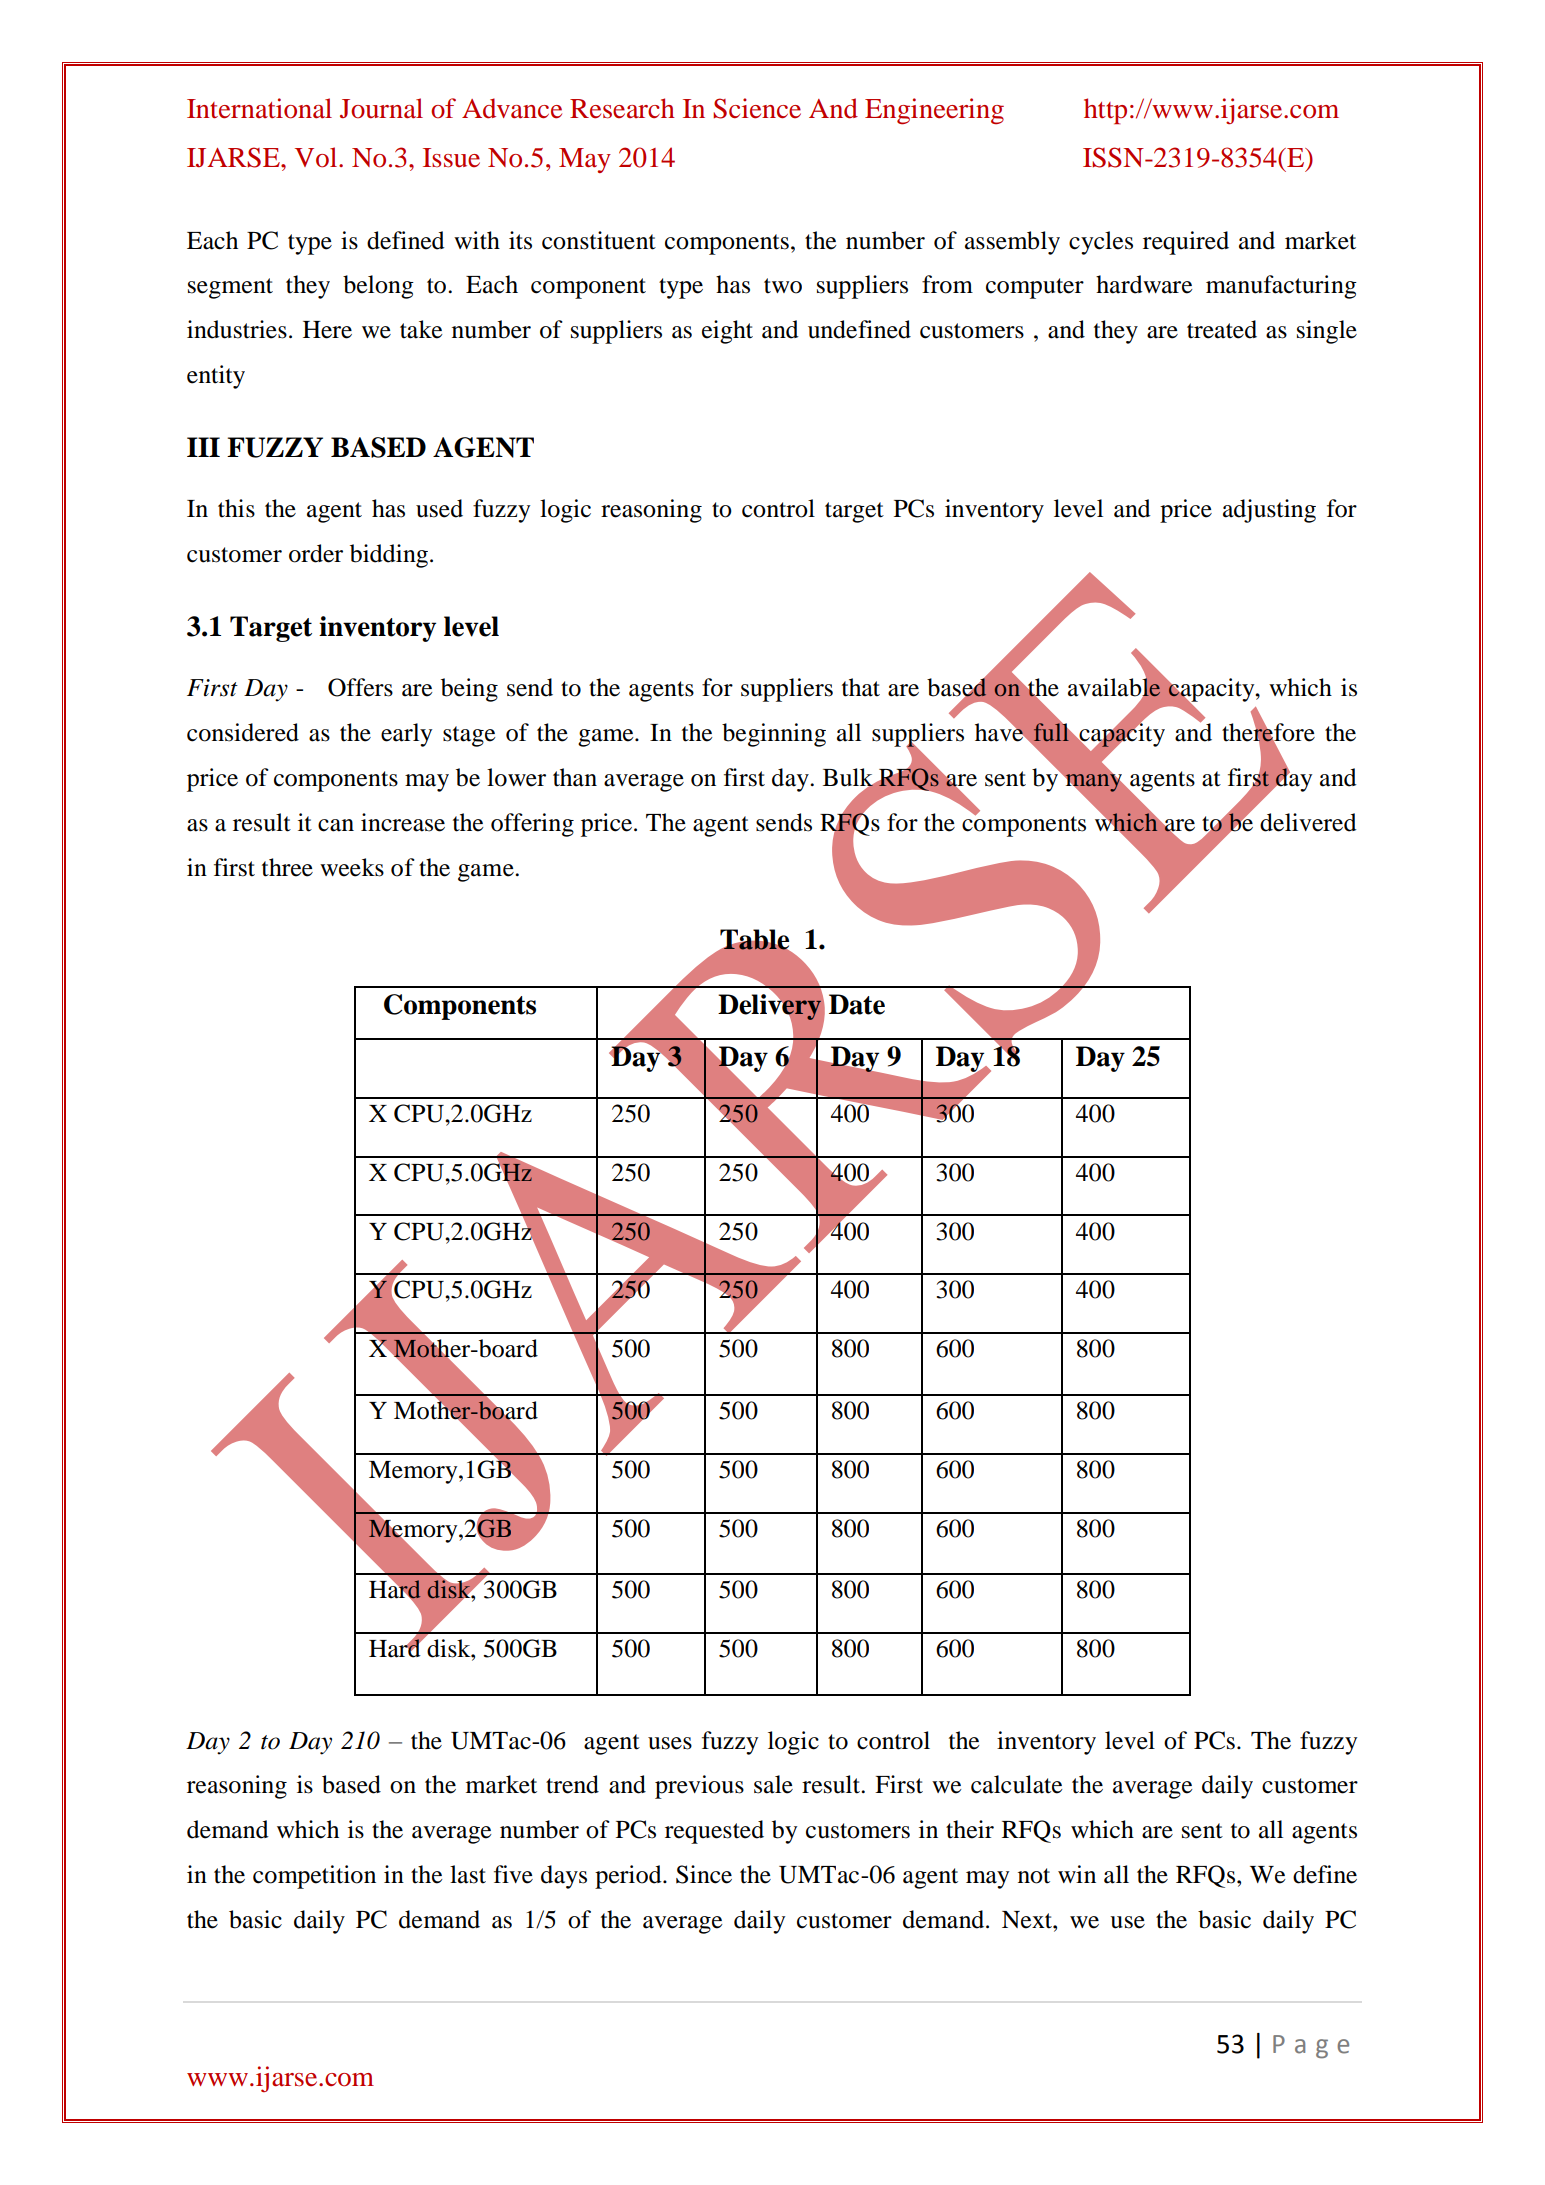 The height and width of the screenshot is (2185, 1545). What do you see at coordinates (360, 687) in the screenshot?
I see `Offers` at bounding box center [360, 687].
